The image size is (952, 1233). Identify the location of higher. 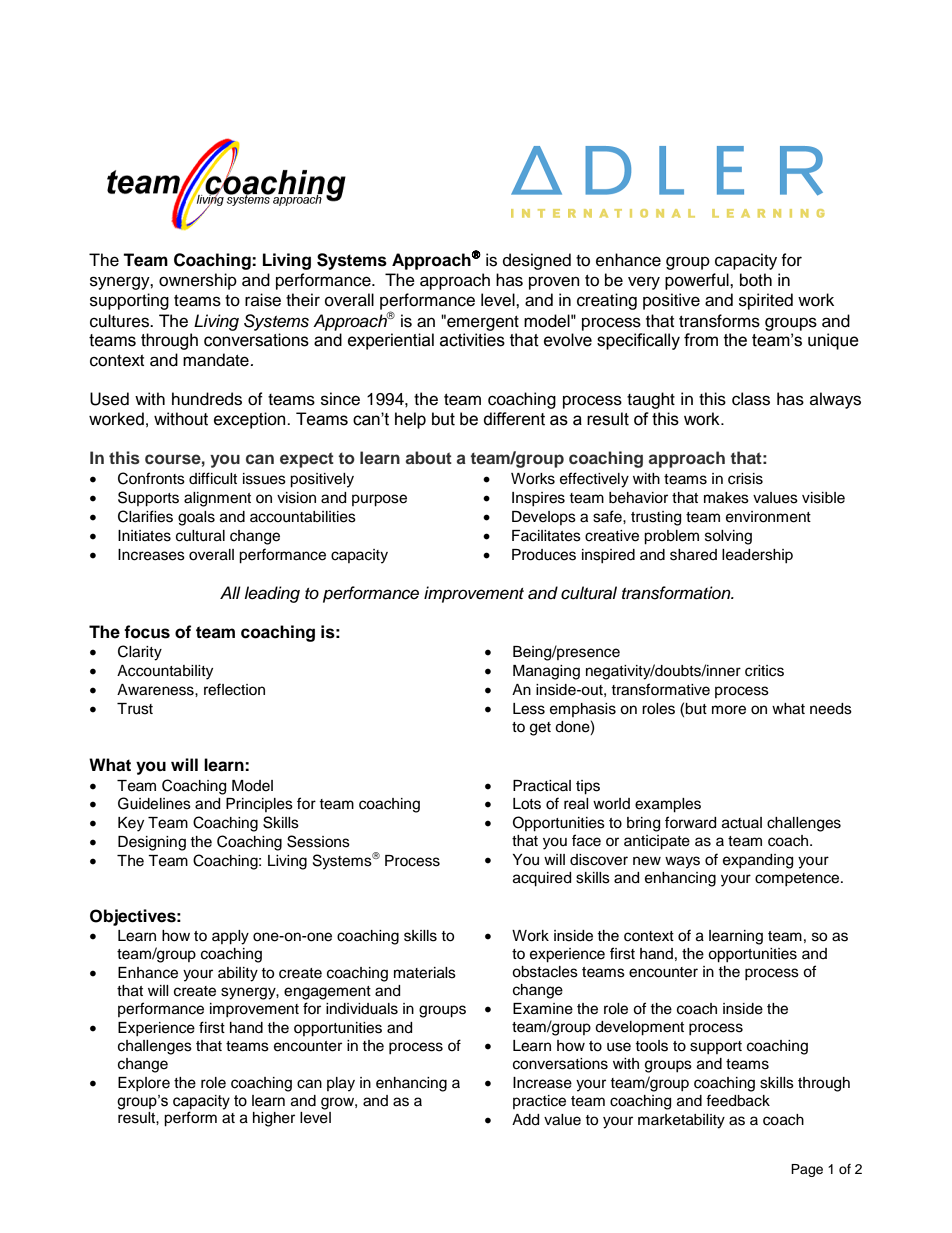
(274, 1119).
